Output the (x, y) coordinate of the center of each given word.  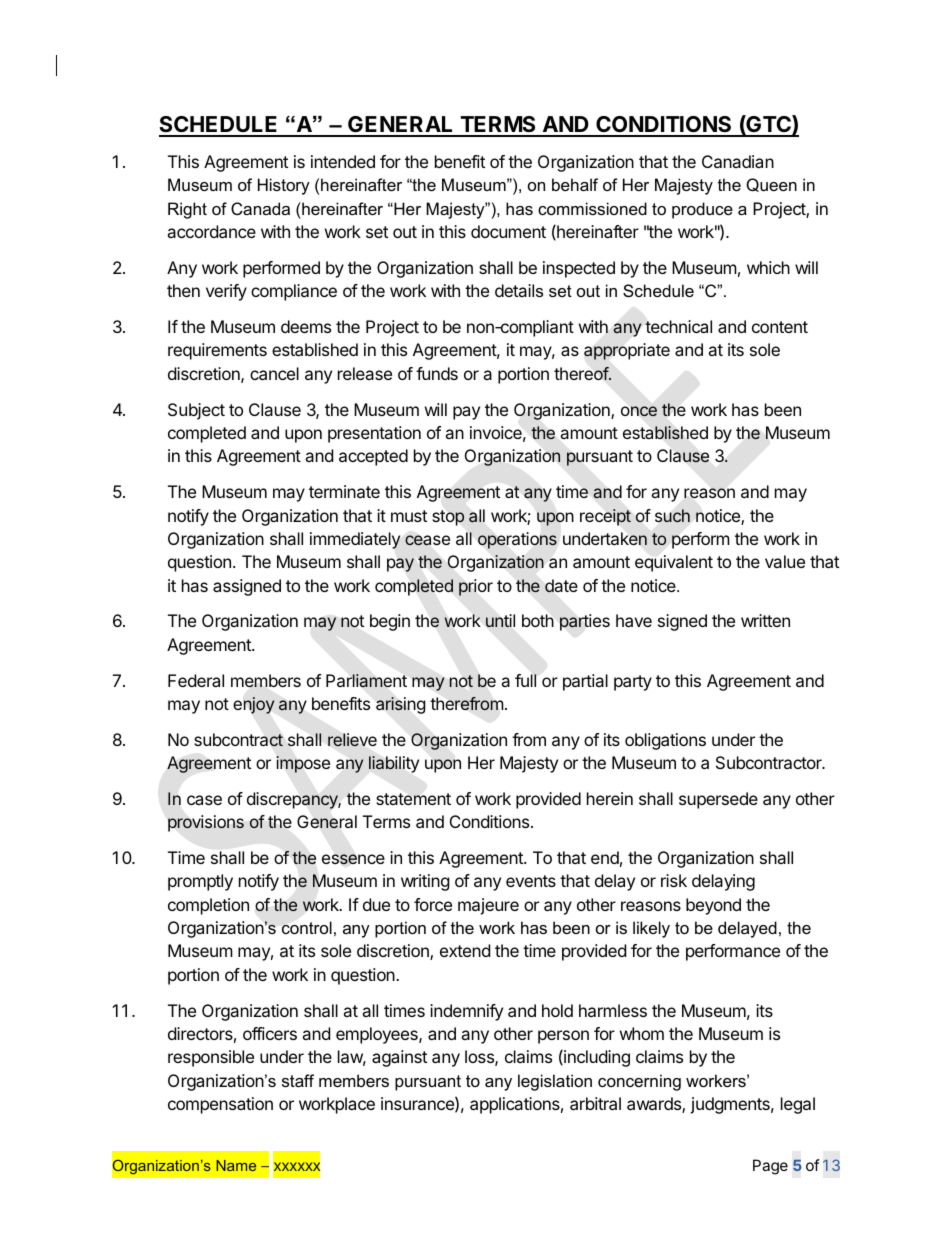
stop (448, 518)
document (508, 231)
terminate (344, 491)
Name (236, 1165)
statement (413, 799)
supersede (718, 800)
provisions (206, 823)
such (672, 515)
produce (702, 210)
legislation (555, 1082)
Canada (260, 208)
